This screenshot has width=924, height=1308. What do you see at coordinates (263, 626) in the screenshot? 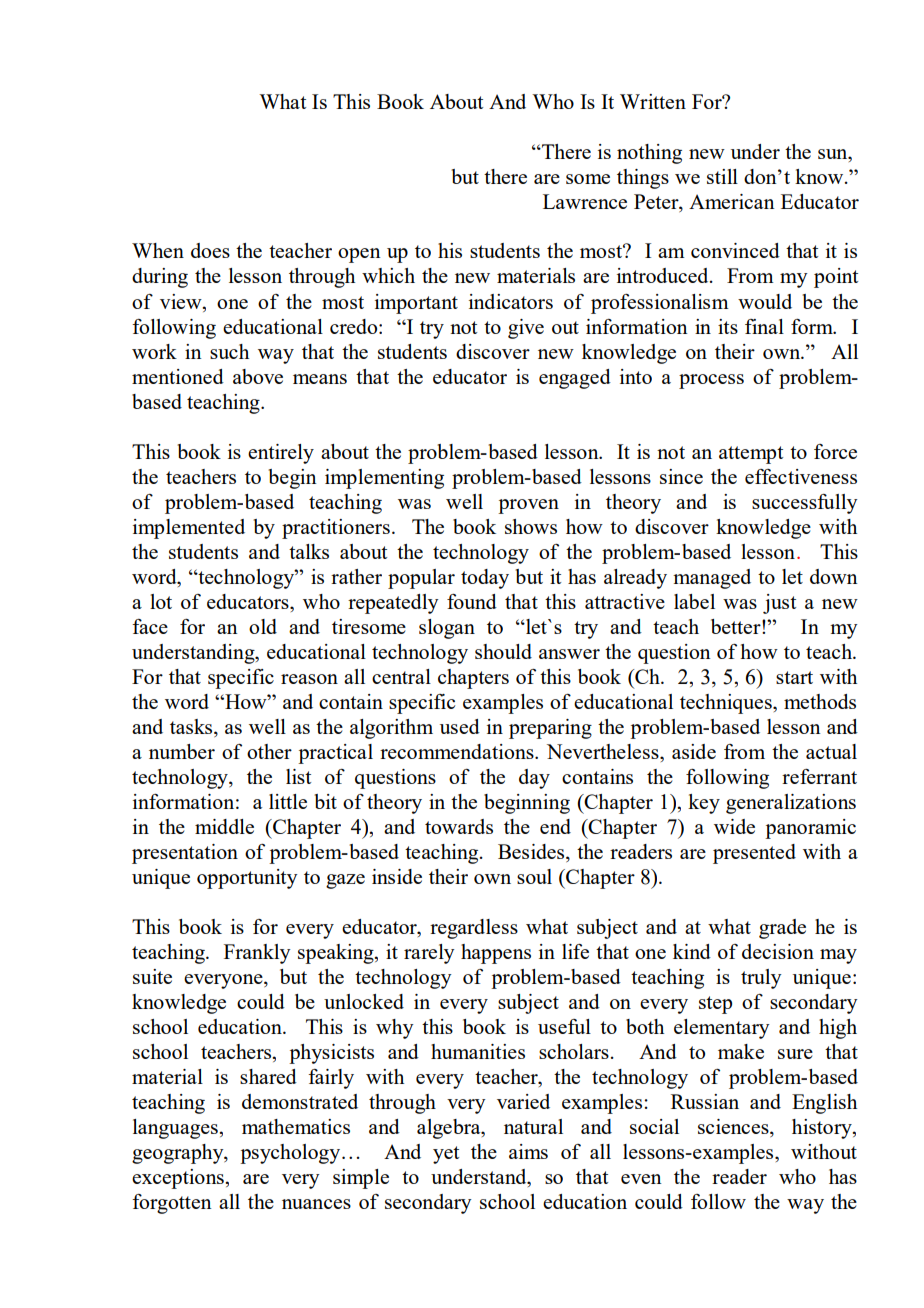
I see `old` at bounding box center [263, 626].
